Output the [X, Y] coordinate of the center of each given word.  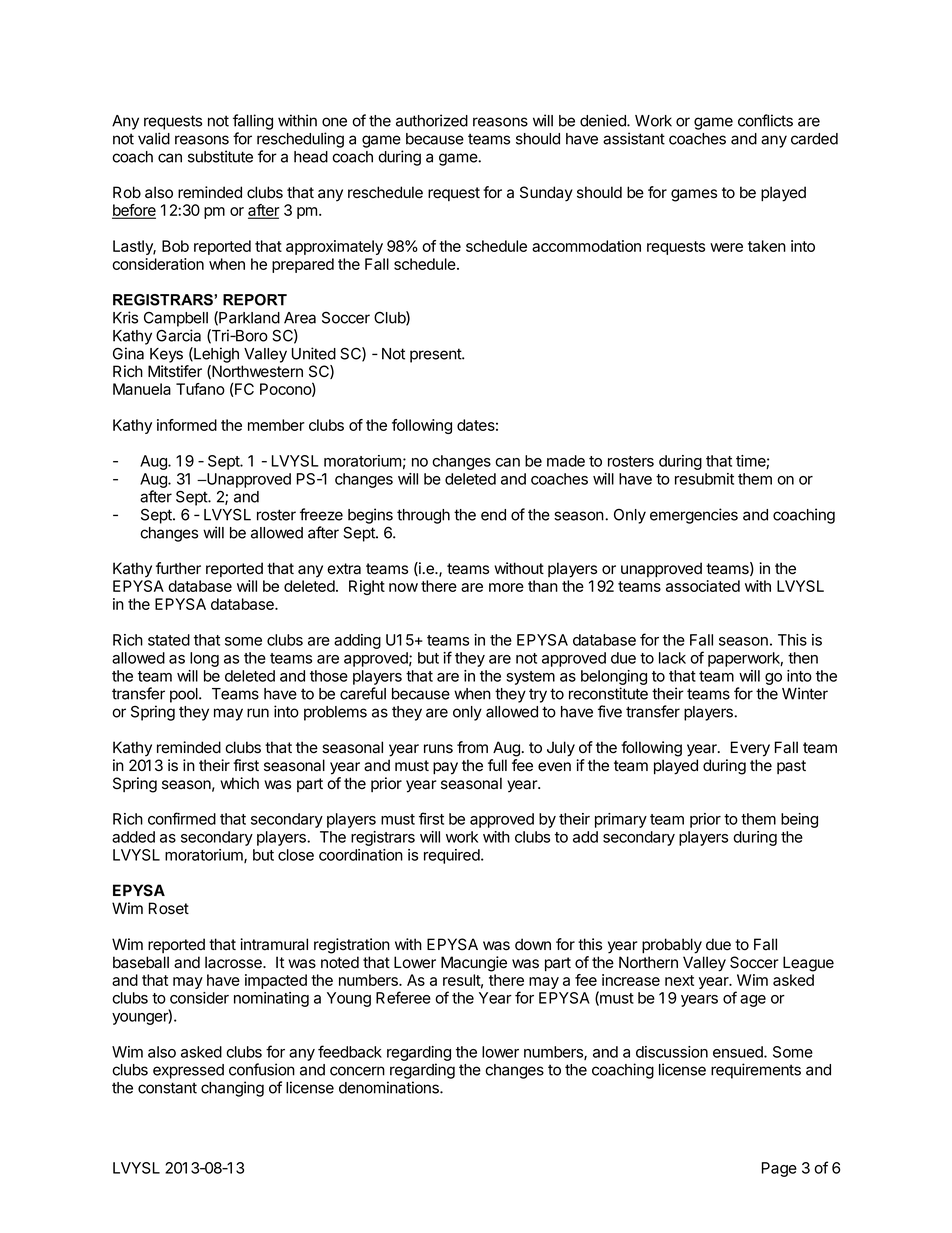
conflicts [765, 120]
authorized [432, 120]
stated [169, 640]
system [530, 678]
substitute [220, 156]
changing [232, 1089]
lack [672, 658]
